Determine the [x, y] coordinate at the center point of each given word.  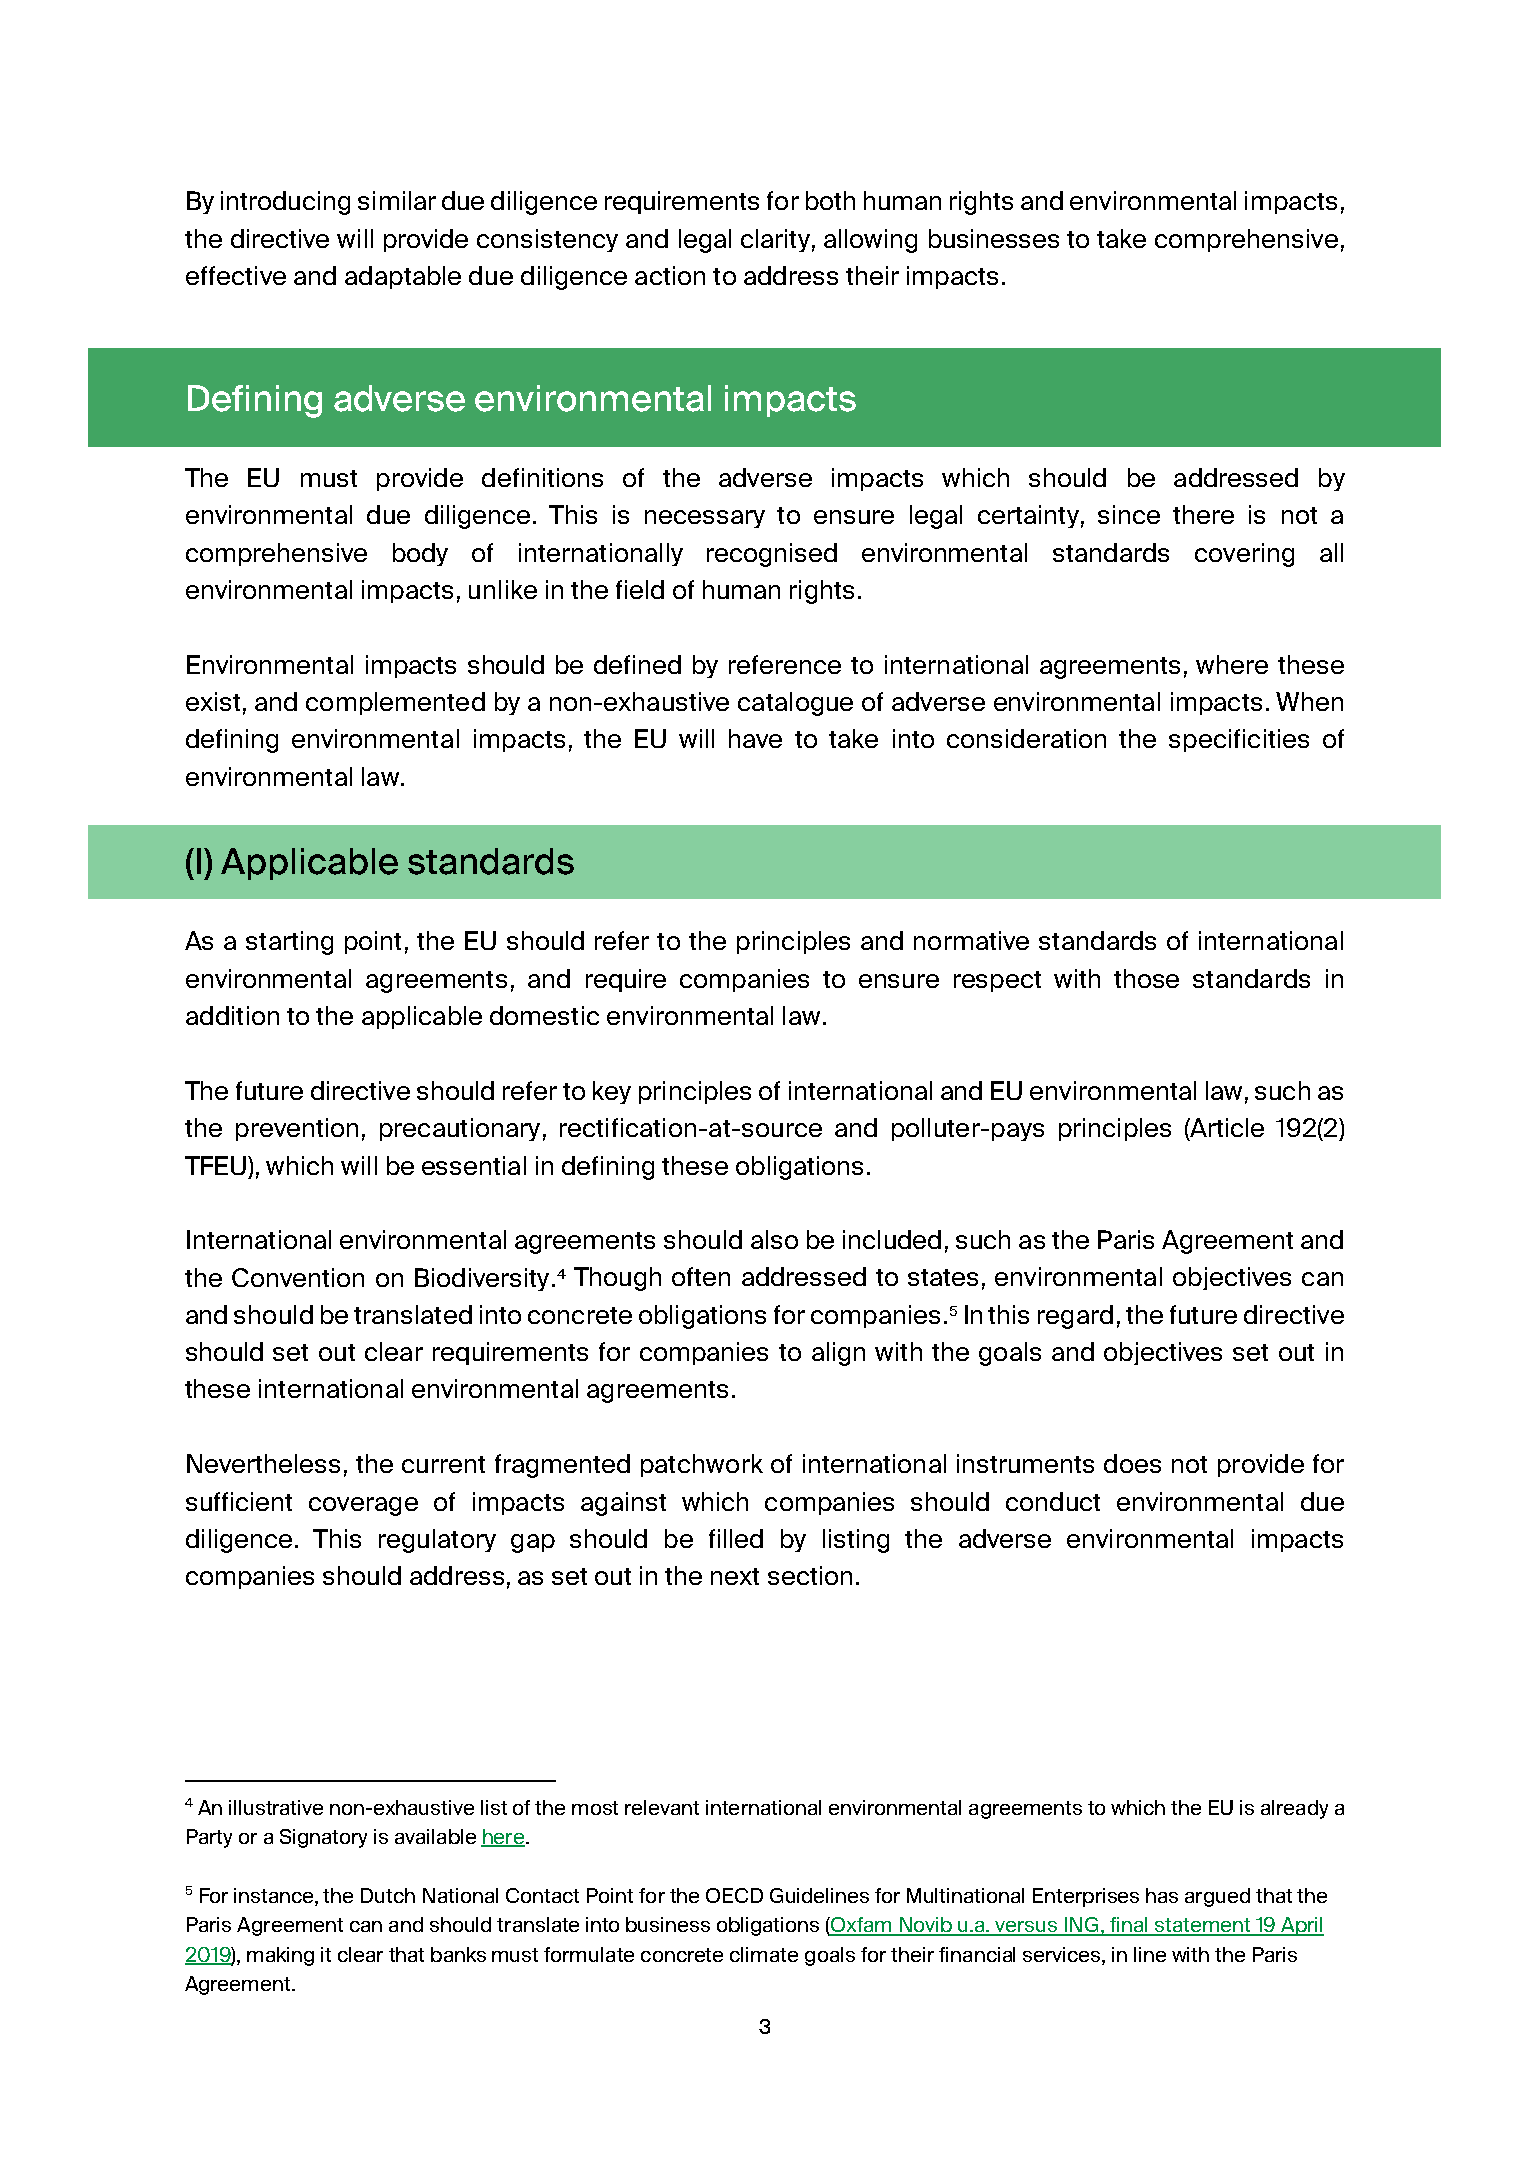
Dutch [388, 1895]
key [612, 1092]
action [670, 275]
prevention [297, 1129]
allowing [870, 241]
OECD [734, 1895]
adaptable [403, 277]
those [1146, 978]
